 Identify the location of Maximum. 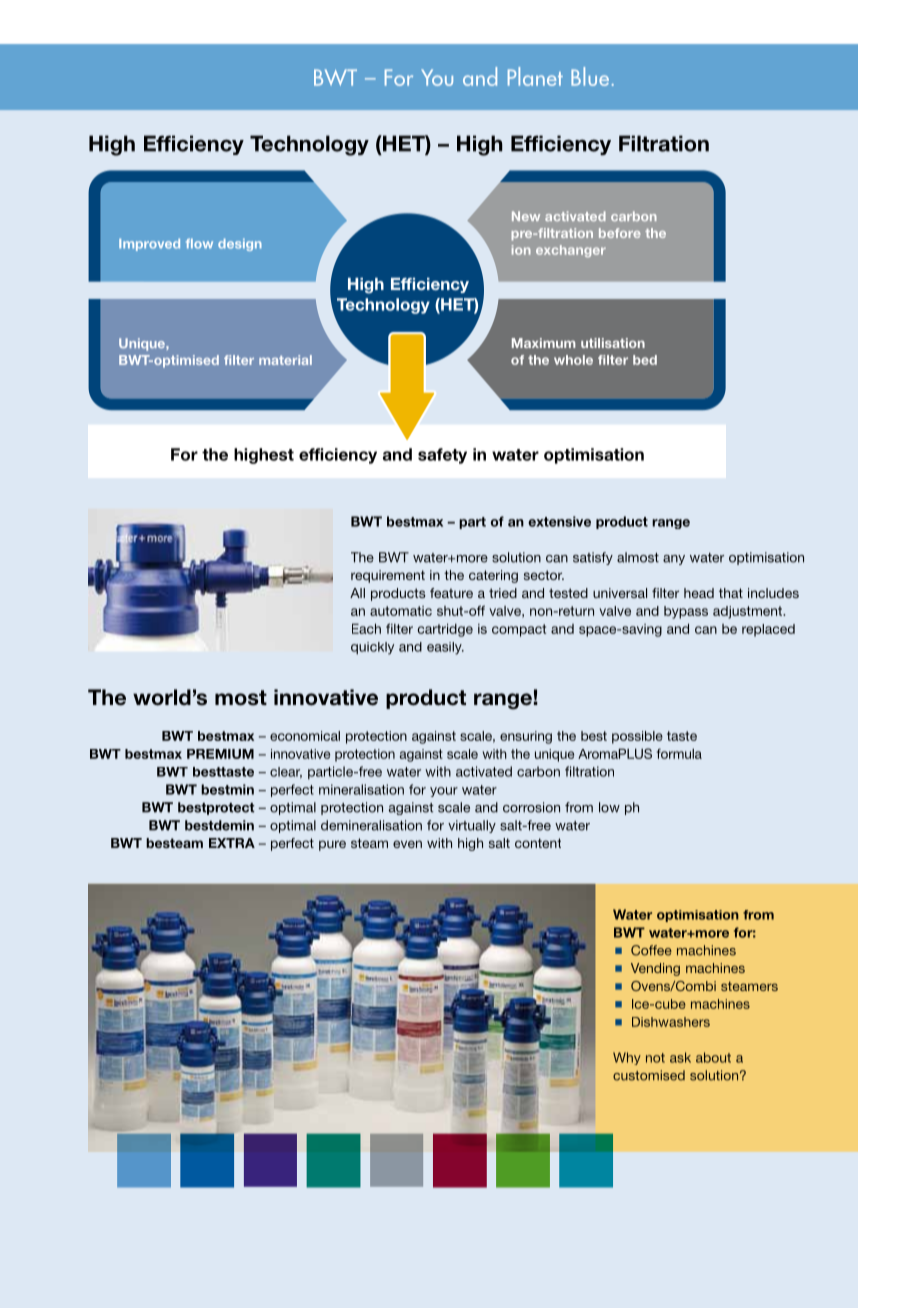
(543, 343).
